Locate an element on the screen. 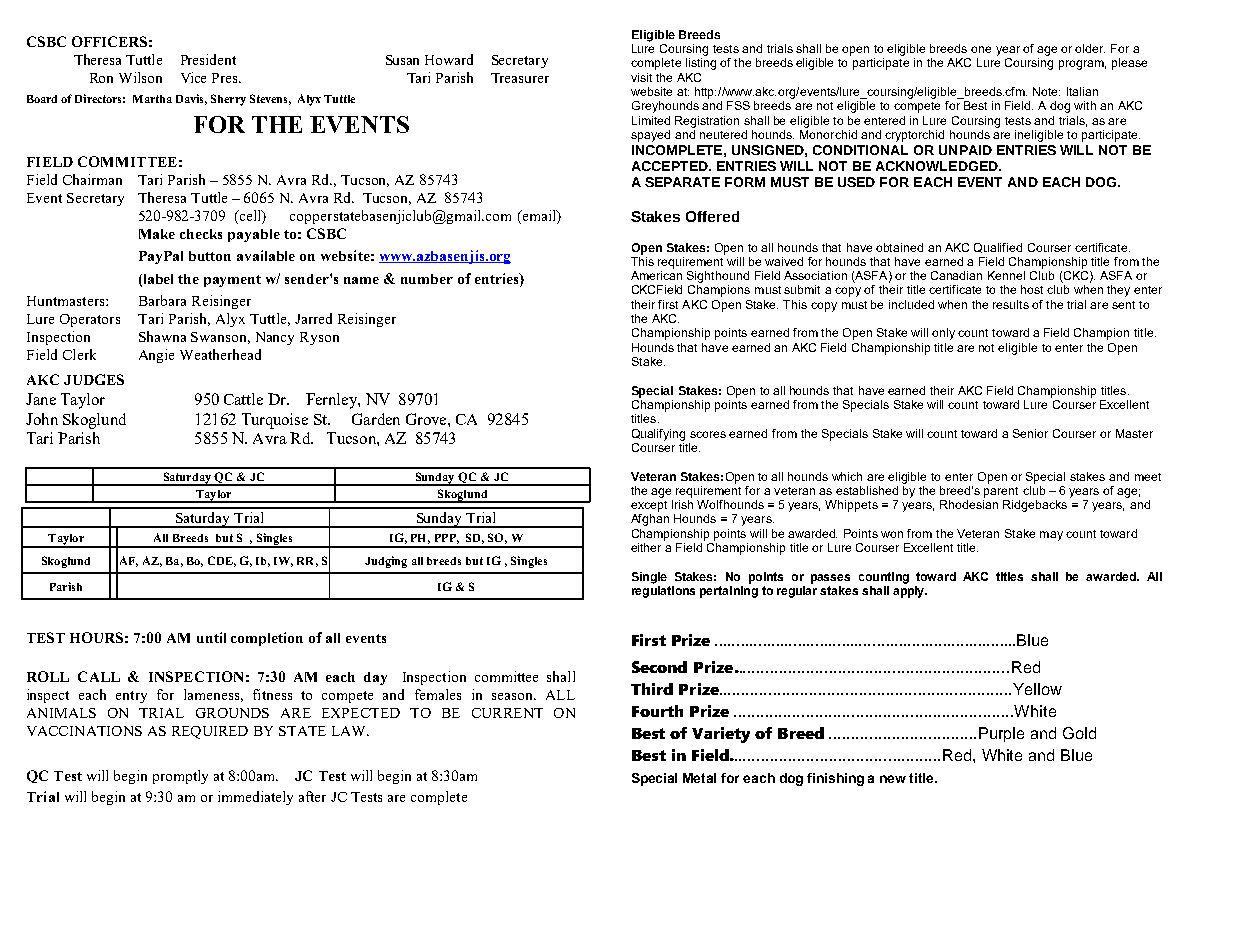  apply is located at coordinates (910, 592).
